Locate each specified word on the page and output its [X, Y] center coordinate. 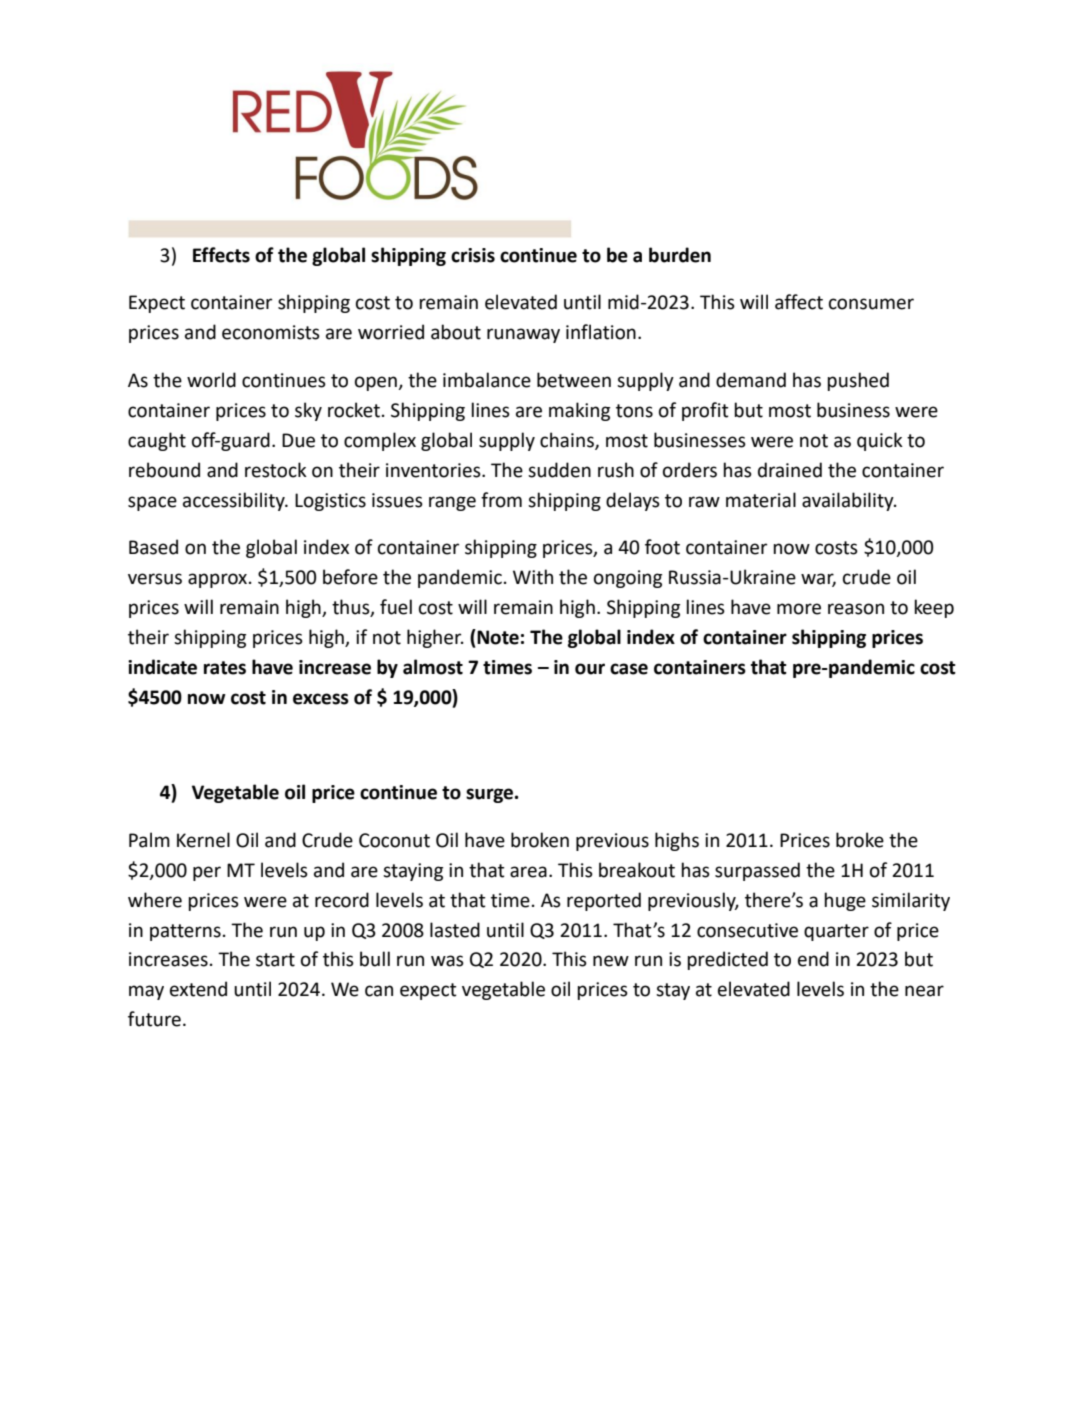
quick [880, 441]
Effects [221, 255]
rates [225, 668]
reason [856, 609]
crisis [473, 255]
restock [276, 470]
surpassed [757, 871]
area [528, 872]
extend [198, 989]
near [924, 991]
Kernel [203, 840]
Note [497, 637]
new [611, 961]
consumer [871, 304]
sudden [559, 470]
